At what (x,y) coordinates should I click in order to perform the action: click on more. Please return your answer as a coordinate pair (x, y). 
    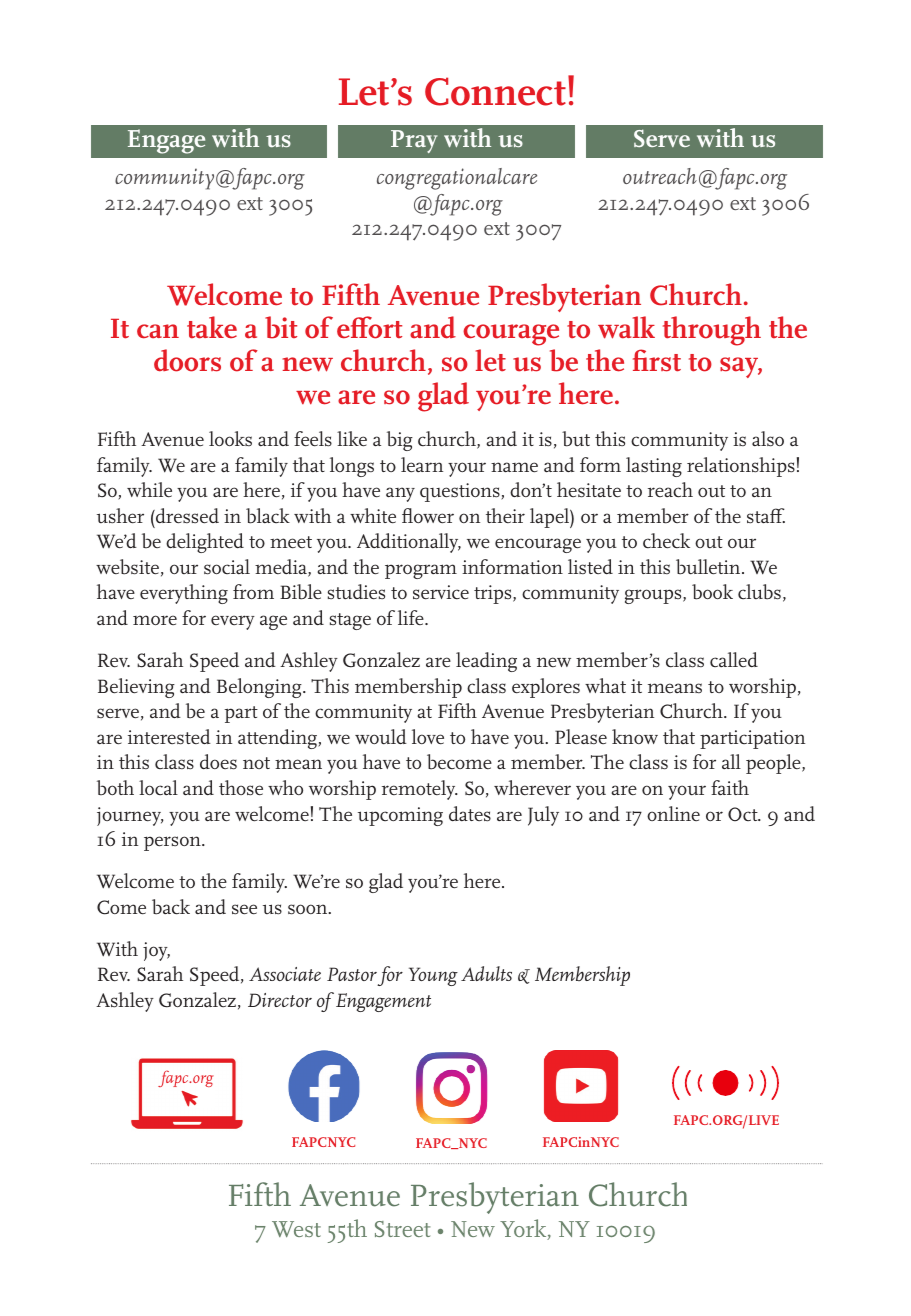
    Looking at the image, I should click on (155, 620).
